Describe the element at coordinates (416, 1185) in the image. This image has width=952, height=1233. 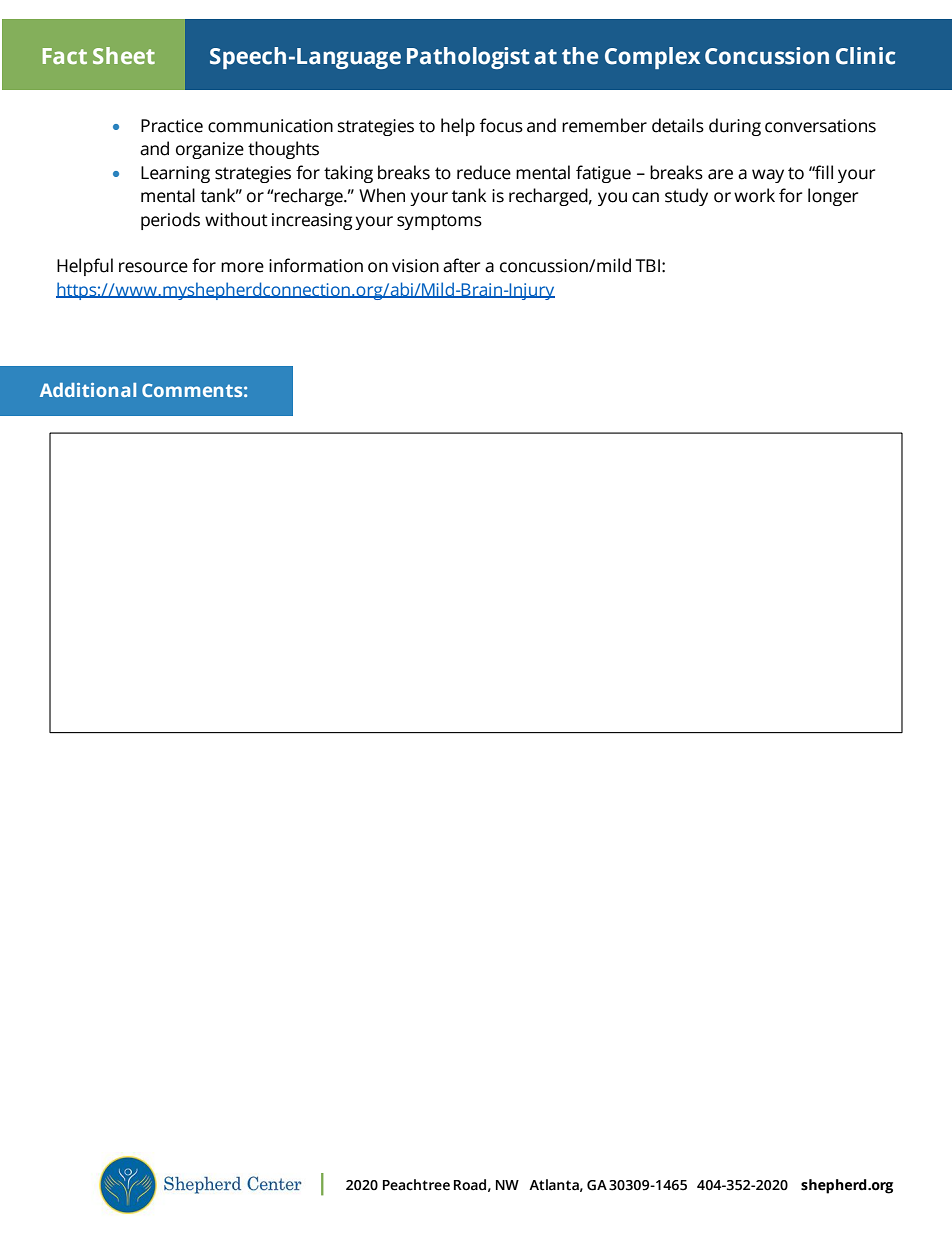
I see `Peachtree` at that location.
